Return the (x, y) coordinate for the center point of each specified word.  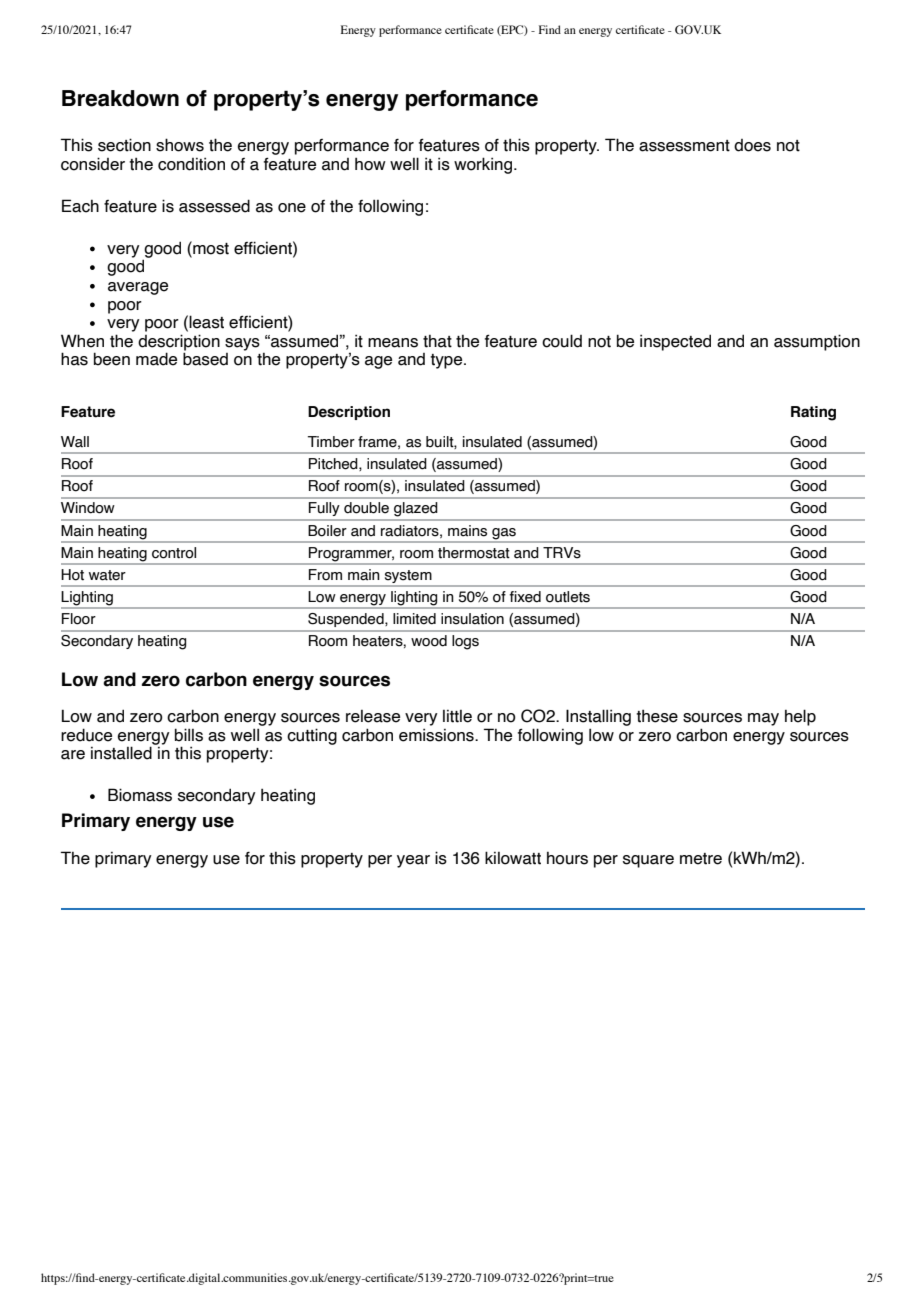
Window (88, 508)
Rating (813, 413)
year (413, 861)
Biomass (140, 795)
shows (180, 145)
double (366, 508)
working (483, 165)
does (752, 145)
